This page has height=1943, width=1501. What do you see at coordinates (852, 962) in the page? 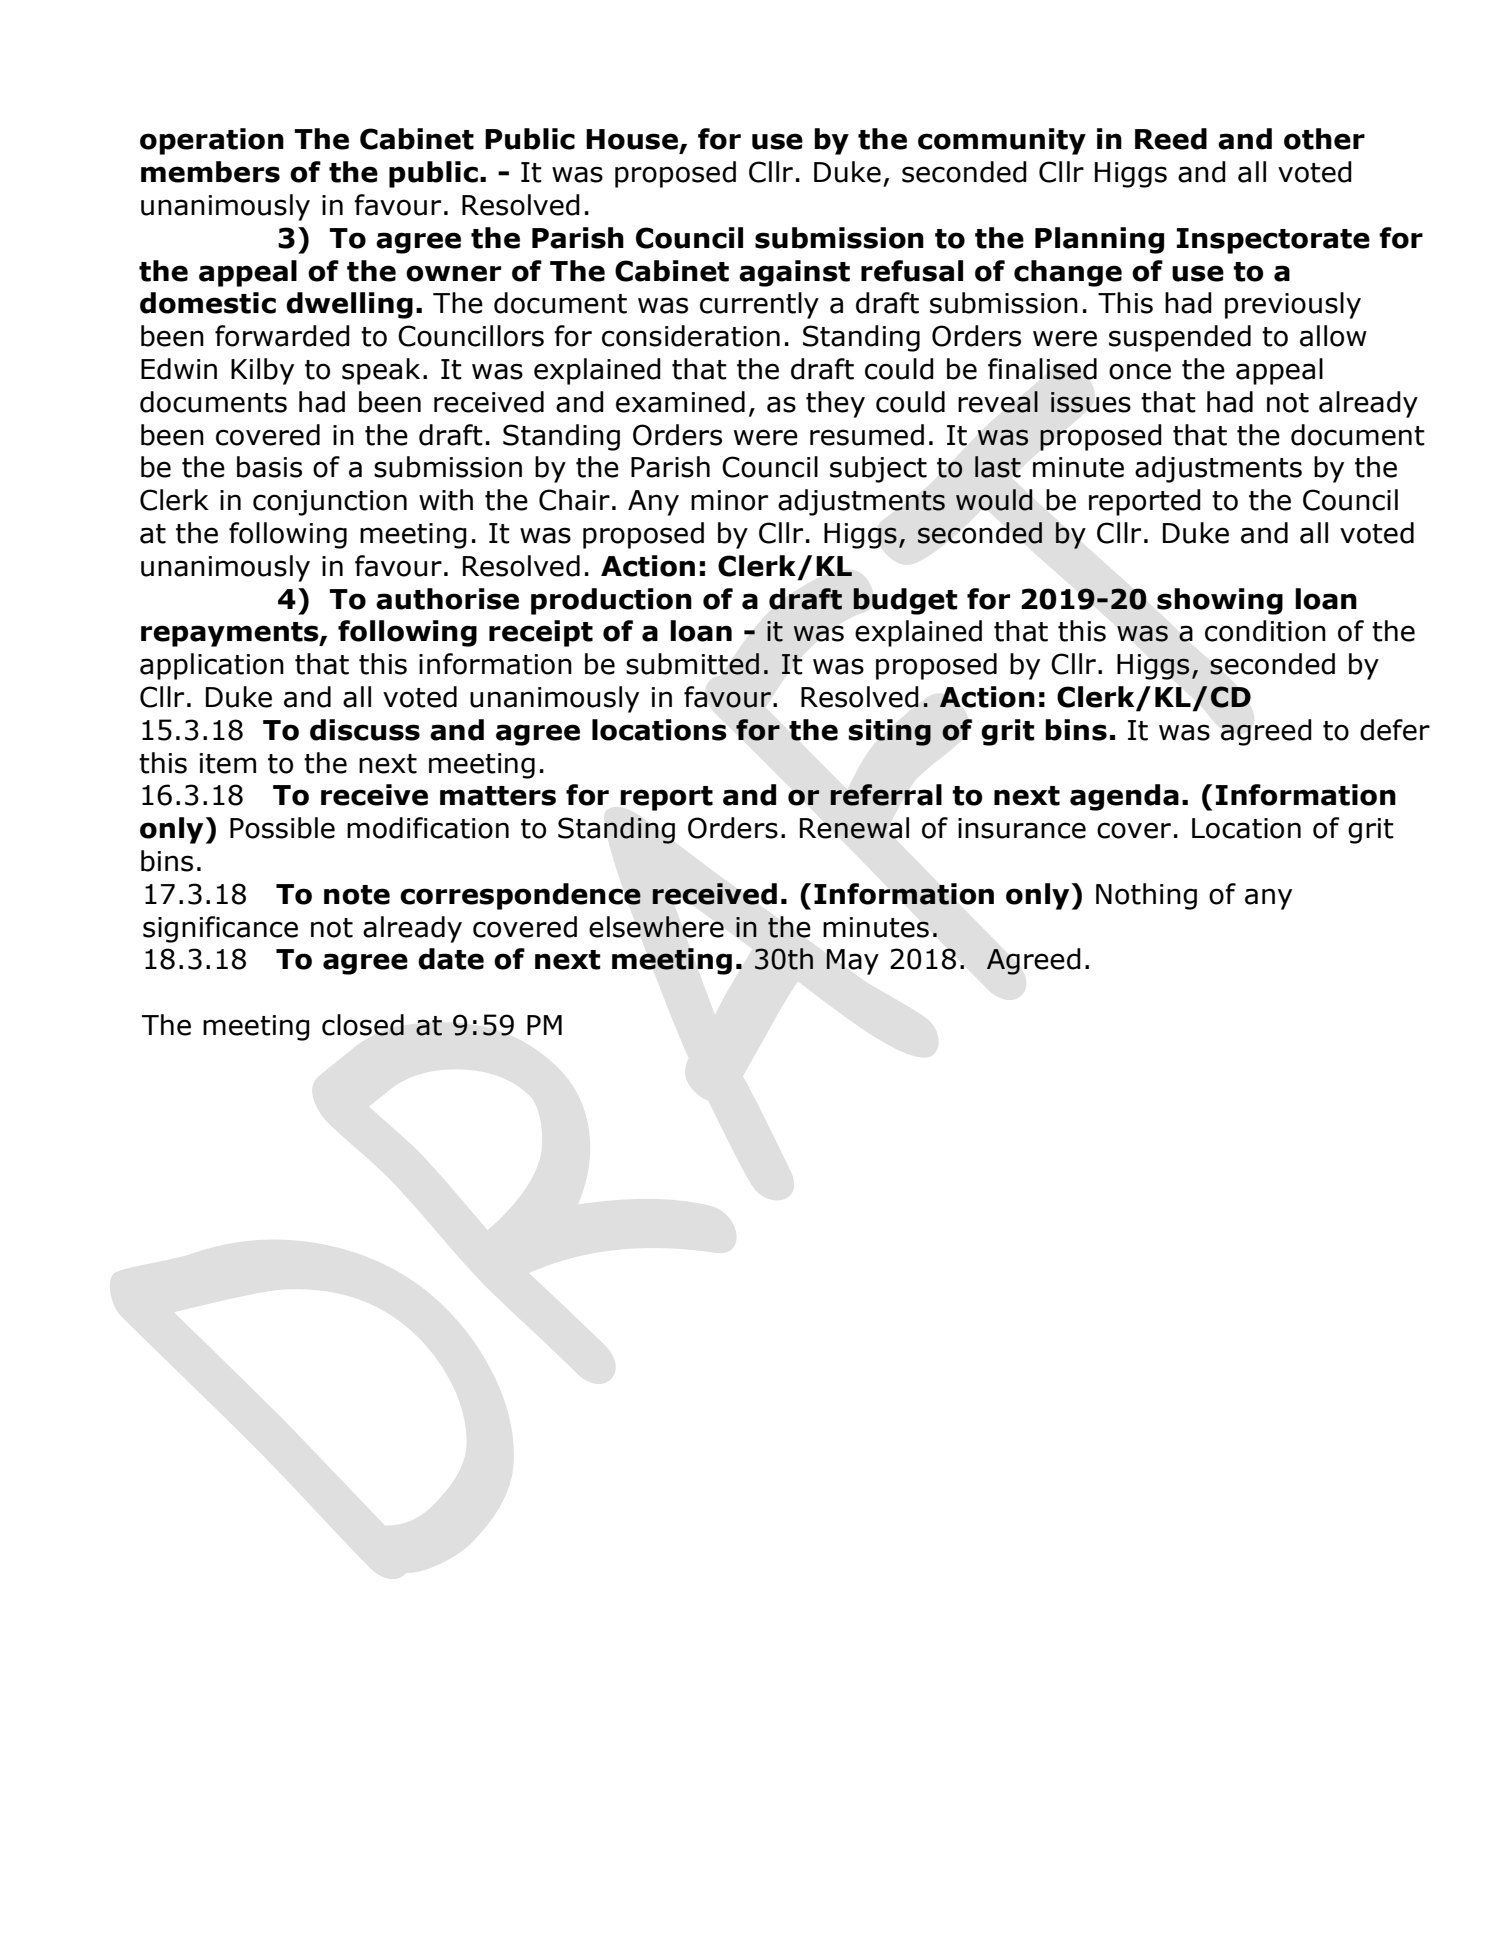
I see `May` at bounding box center [852, 962].
